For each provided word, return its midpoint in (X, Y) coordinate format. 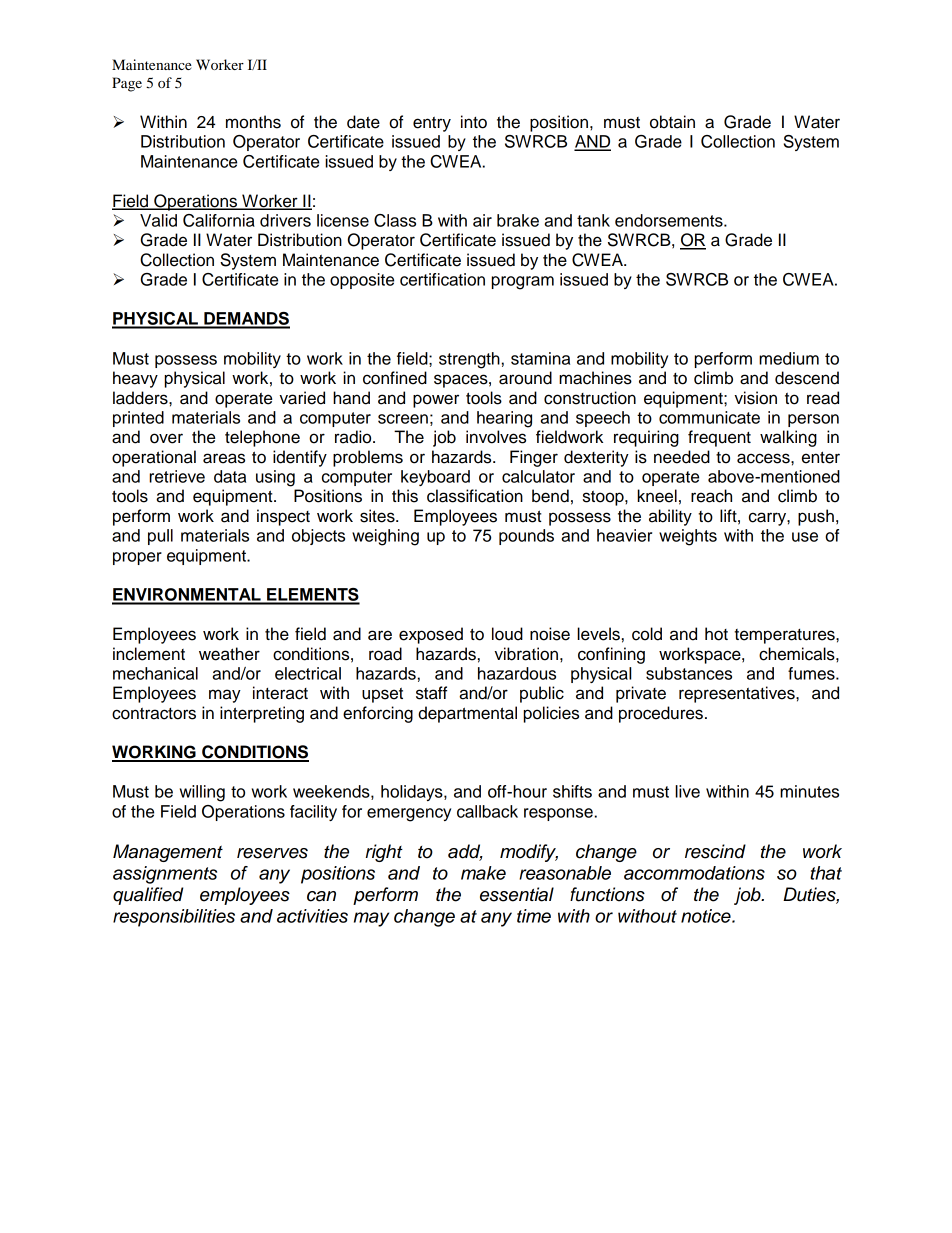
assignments (165, 875)
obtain (672, 122)
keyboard (435, 478)
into (474, 122)
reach (711, 496)
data (230, 476)
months (253, 122)
